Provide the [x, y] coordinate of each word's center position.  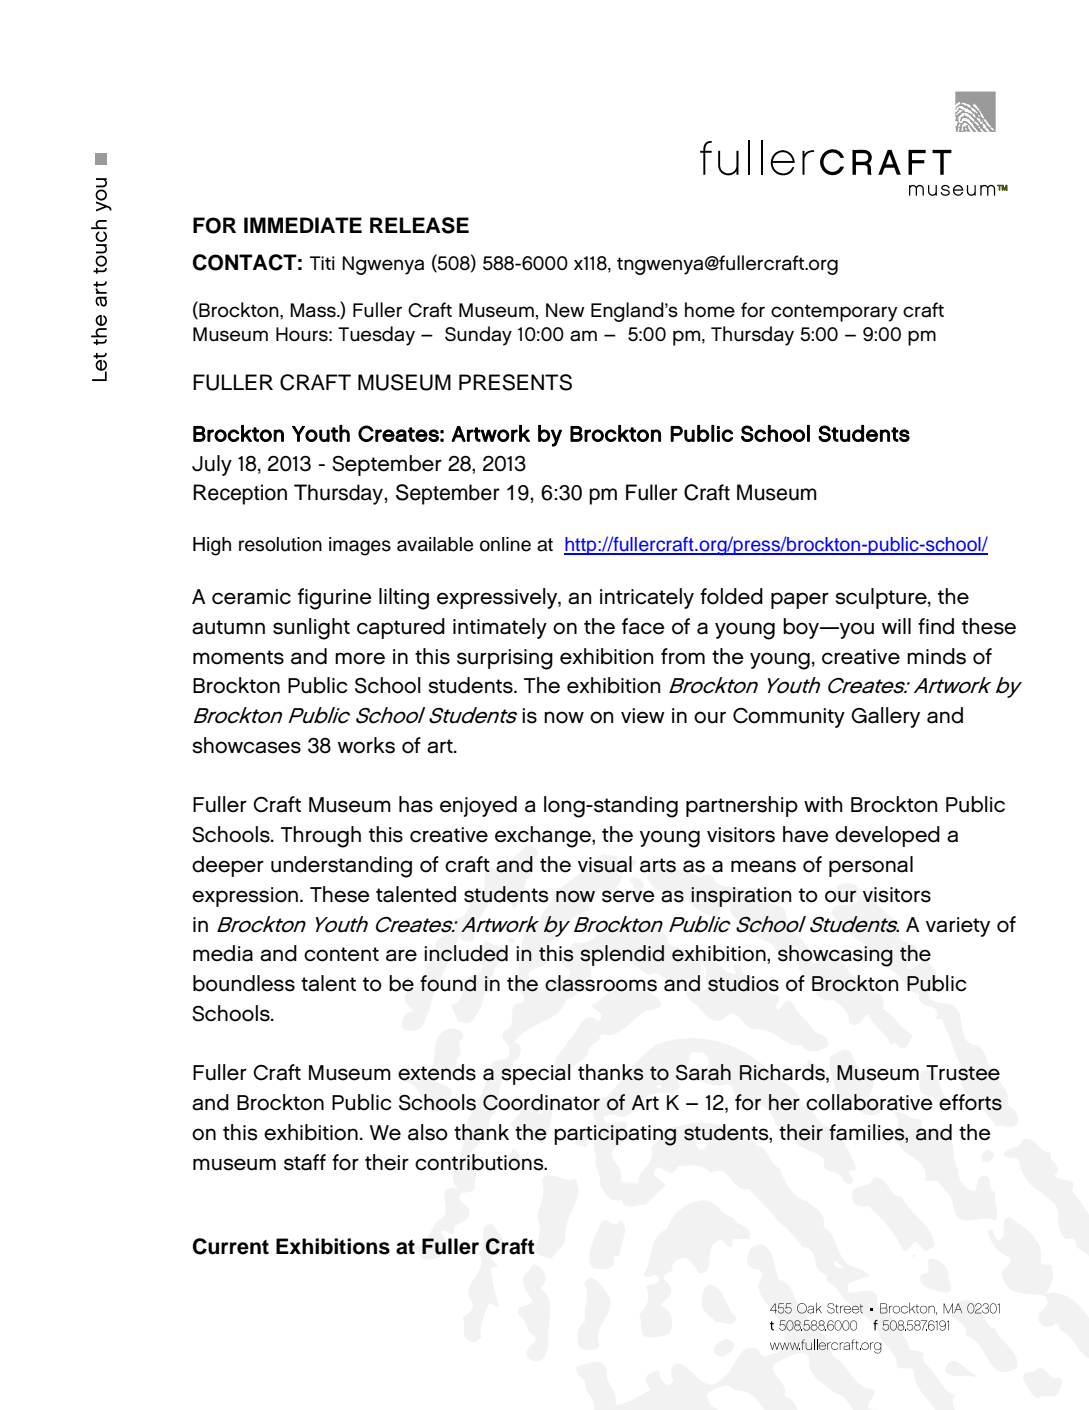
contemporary [834, 313]
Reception [240, 494]
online [505, 544]
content [341, 954]
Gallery [885, 717]
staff [305, 1162]
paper [800, 600]
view [643, 716]
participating [615, 1135]
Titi [322, 263]
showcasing [835, 956]
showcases [246, 745]
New [565, 310]
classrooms [601, 983]
